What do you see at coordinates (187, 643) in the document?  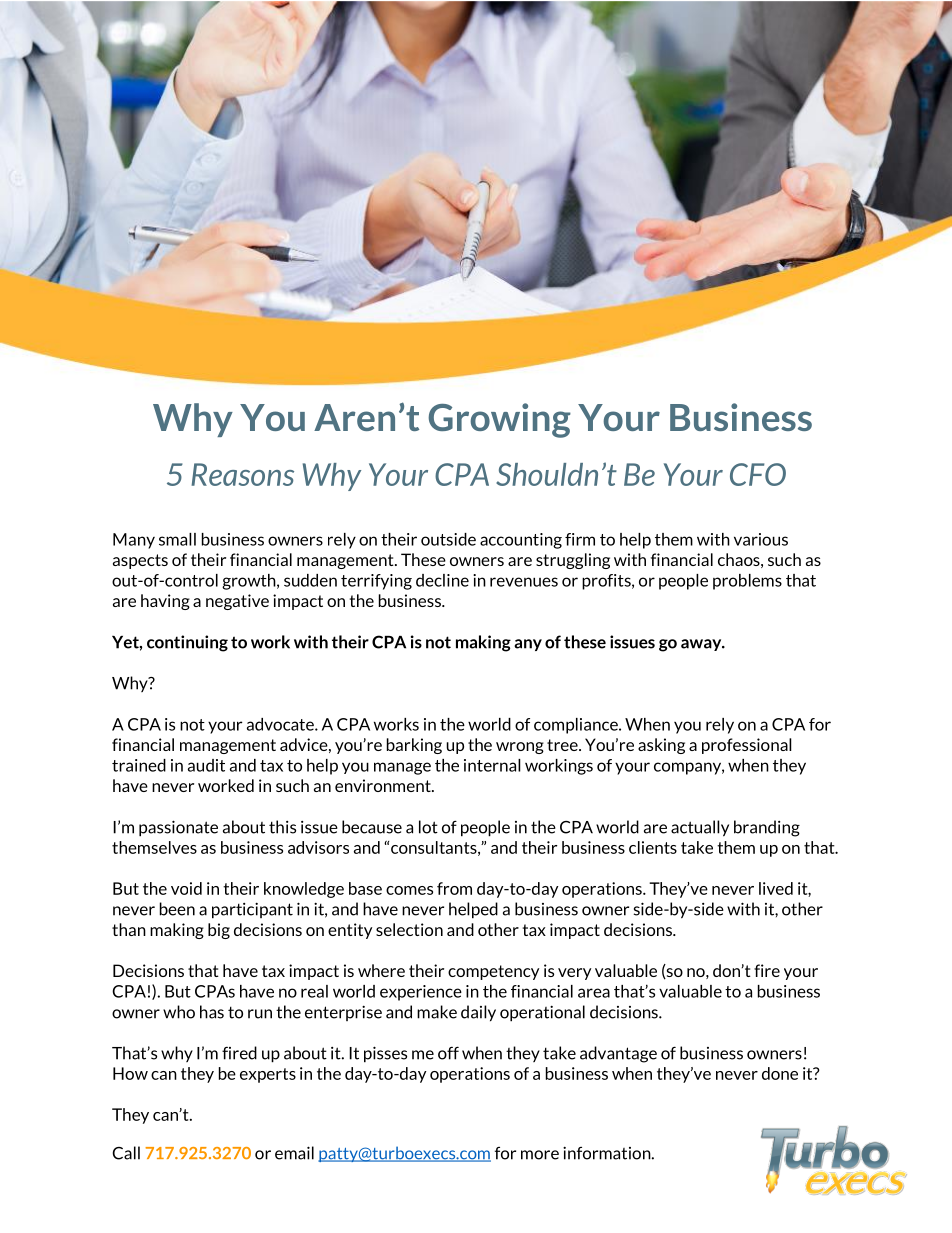 I see `continuing` at bounding box center [187, 643].
